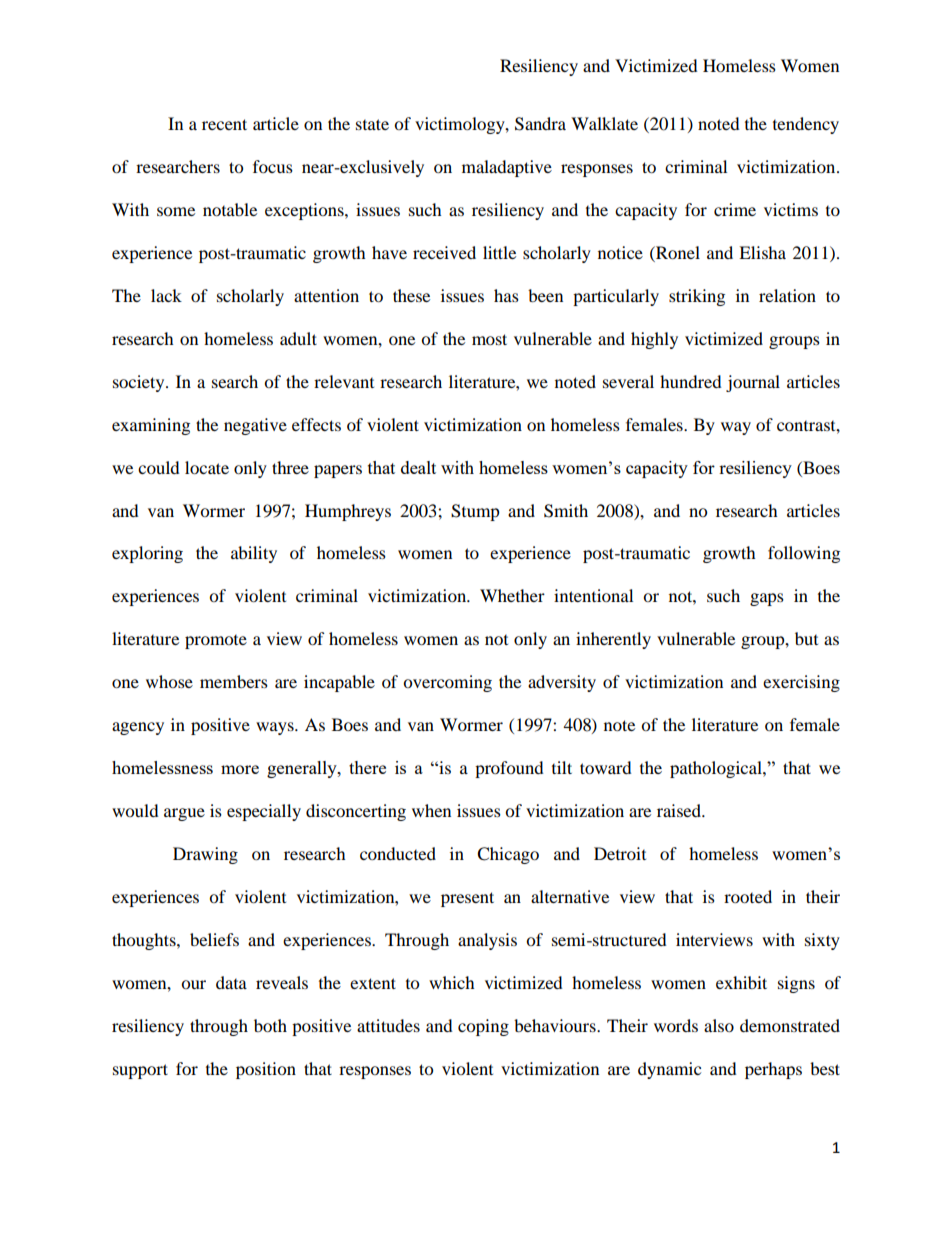 This page has height=1233, width=952. Describe the element at coordinates (719, 1025) in the page. I see `also` at that location.
